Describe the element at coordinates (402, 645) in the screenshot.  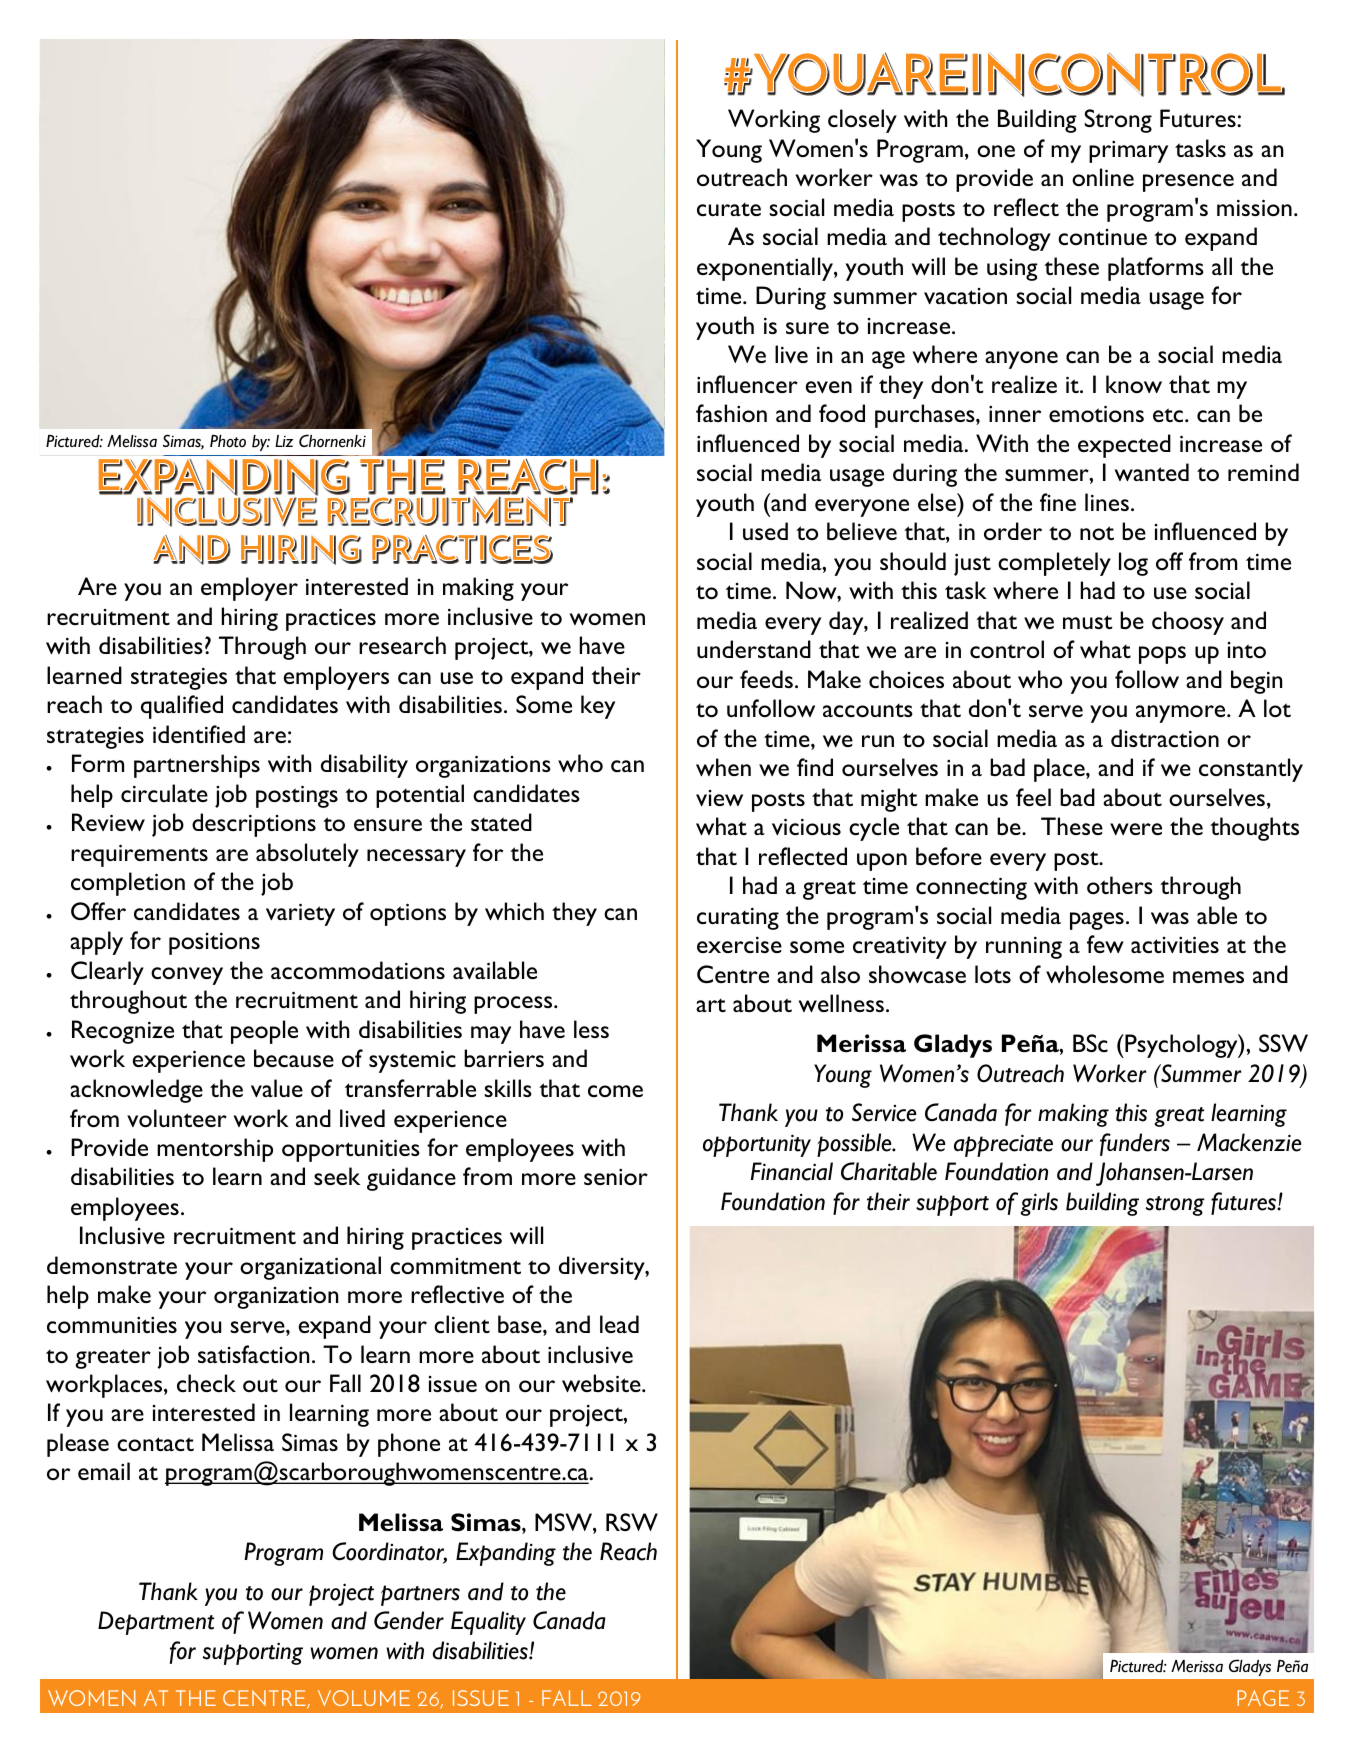
I see `research` at that location.
